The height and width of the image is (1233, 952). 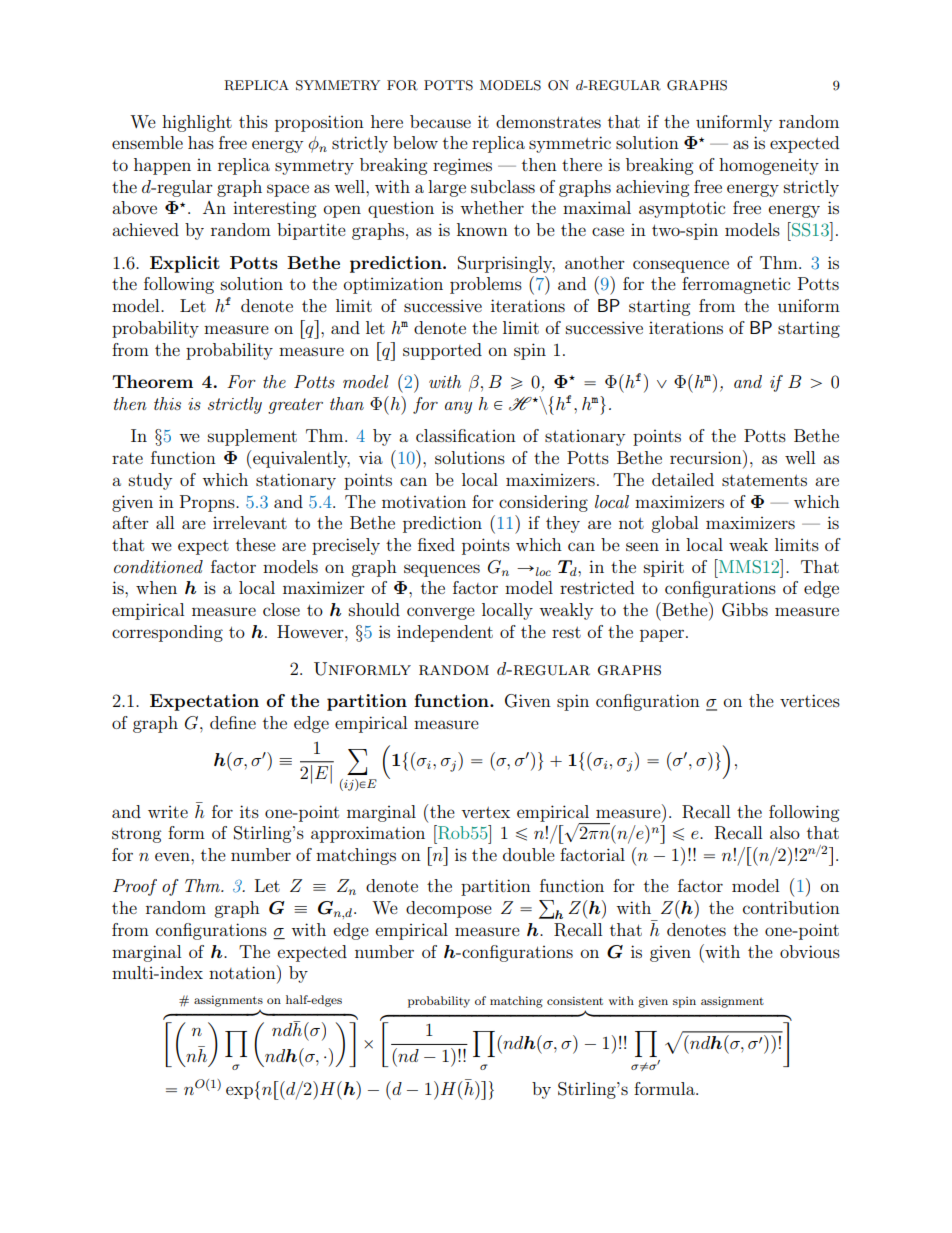 What do you see at coordinates (462, 166) in the image?
I see `regimes` at bounding box center [462, 166].
